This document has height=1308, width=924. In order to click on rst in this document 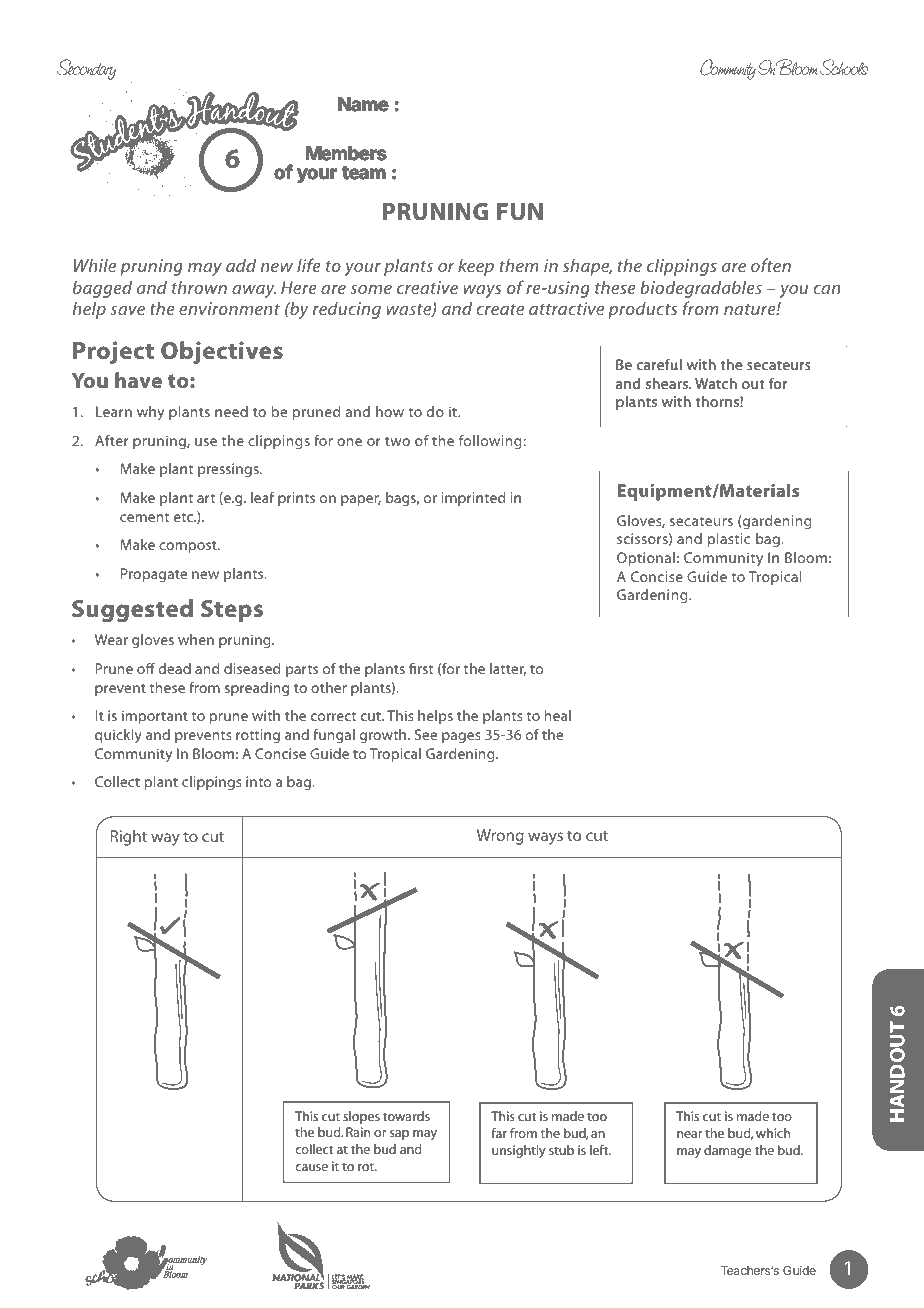, I will do `click(425, 669)`.
